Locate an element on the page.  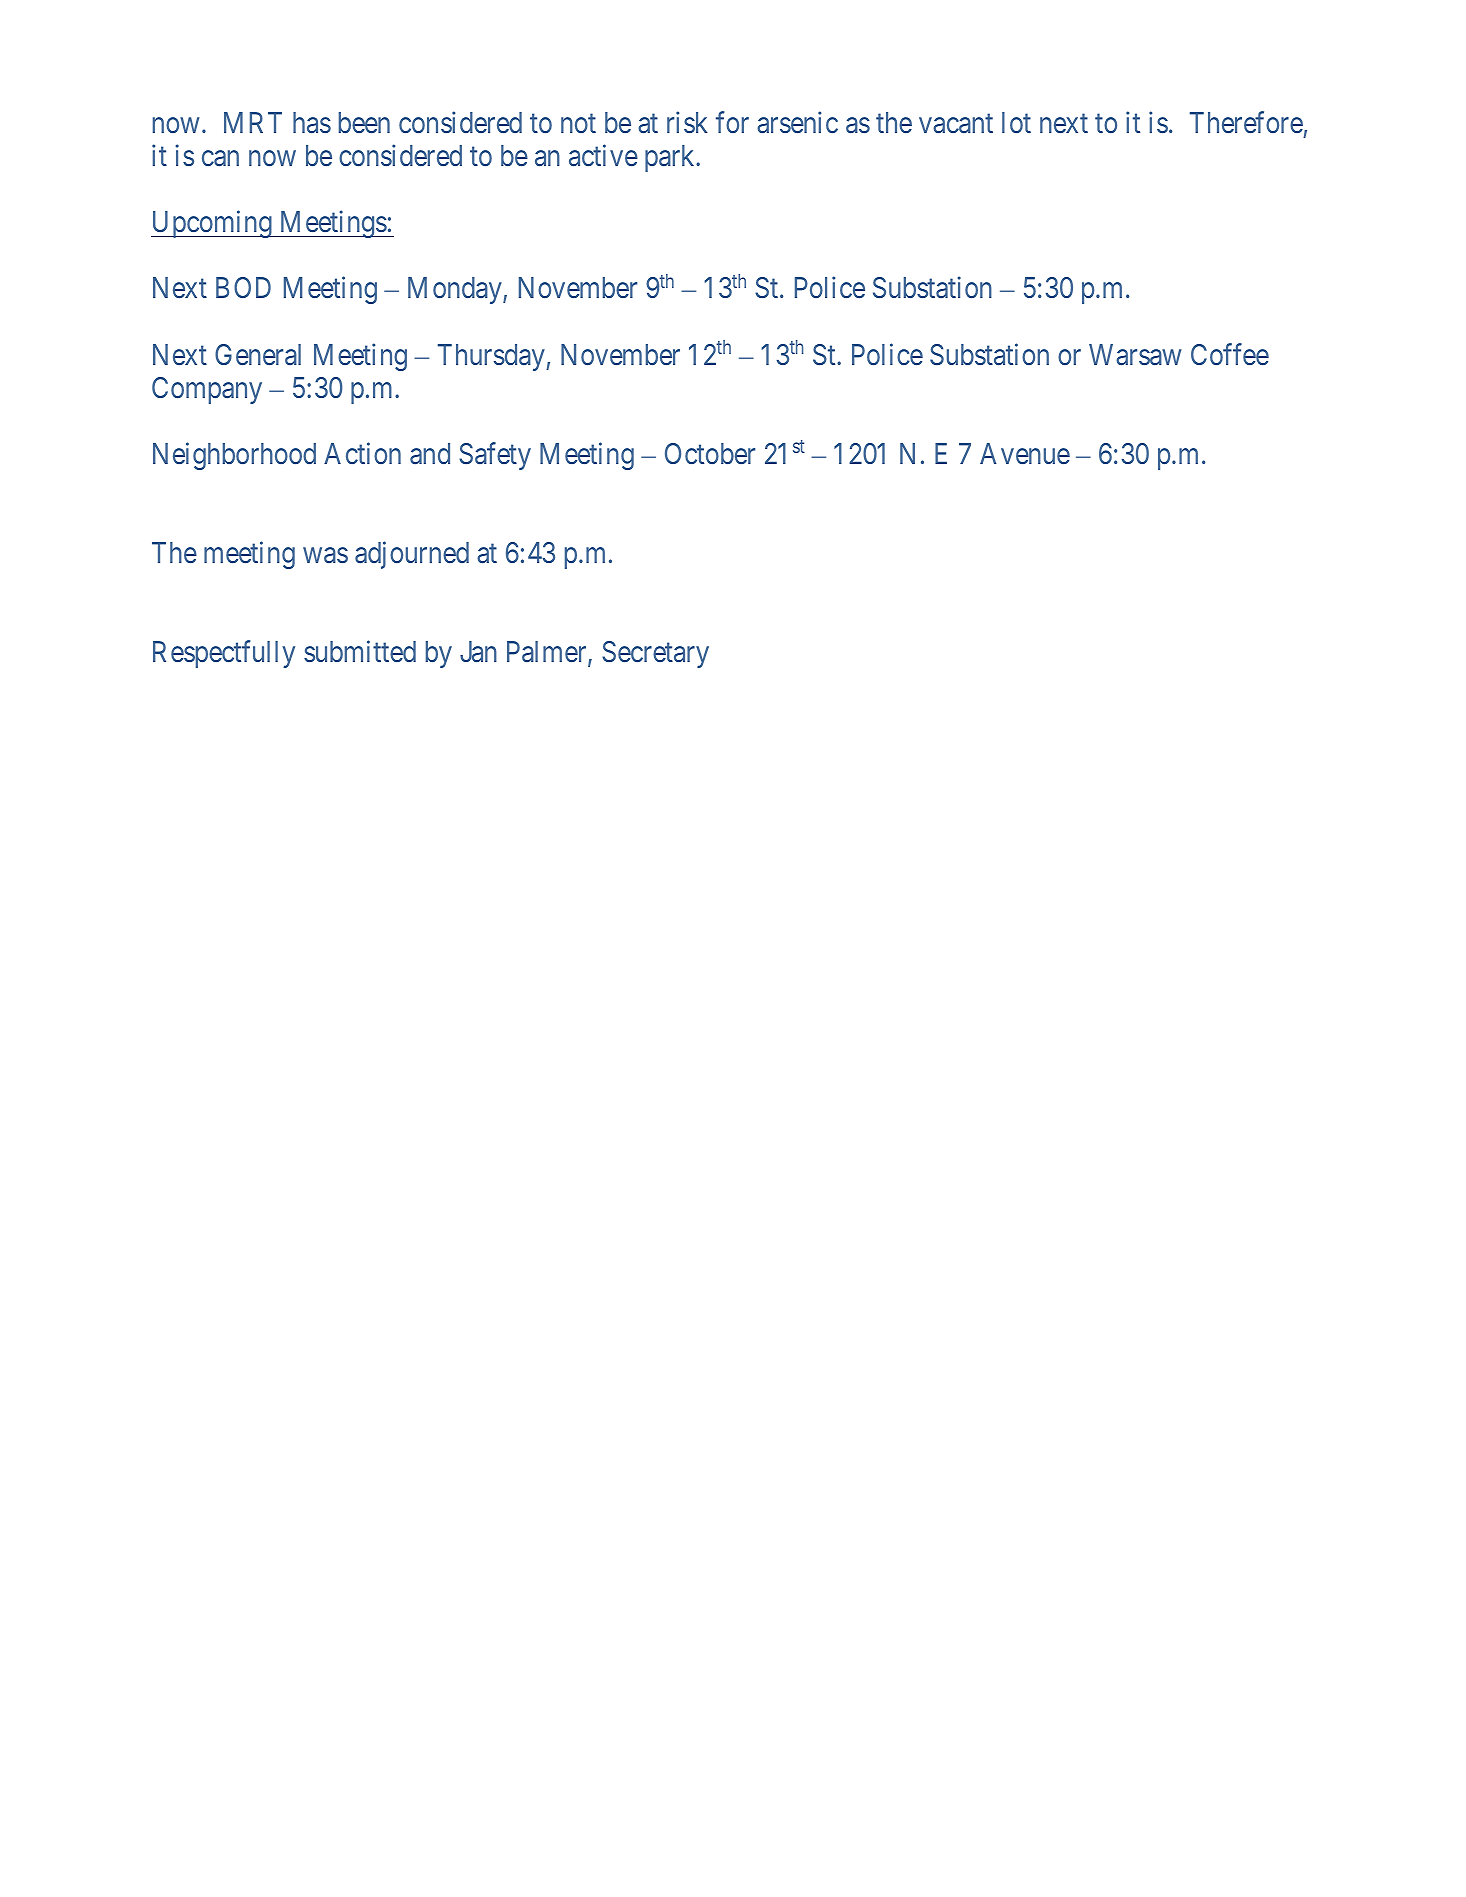
Warsaw is located at coordinates (1135, 355).
